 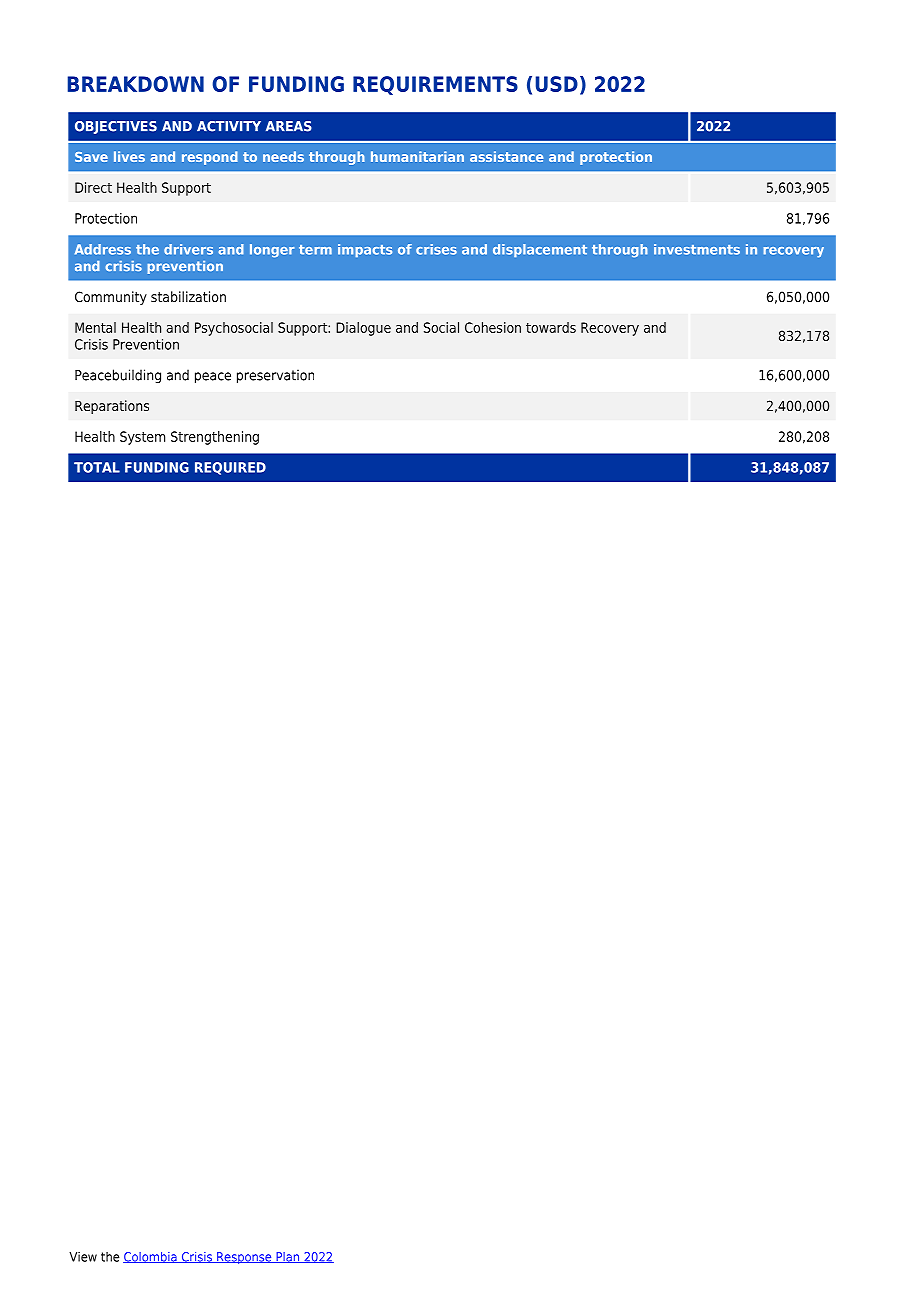 What do you see at coordinates (551, 327) in the screenshot?
I see `towards` at bounding box center [551, 327].
